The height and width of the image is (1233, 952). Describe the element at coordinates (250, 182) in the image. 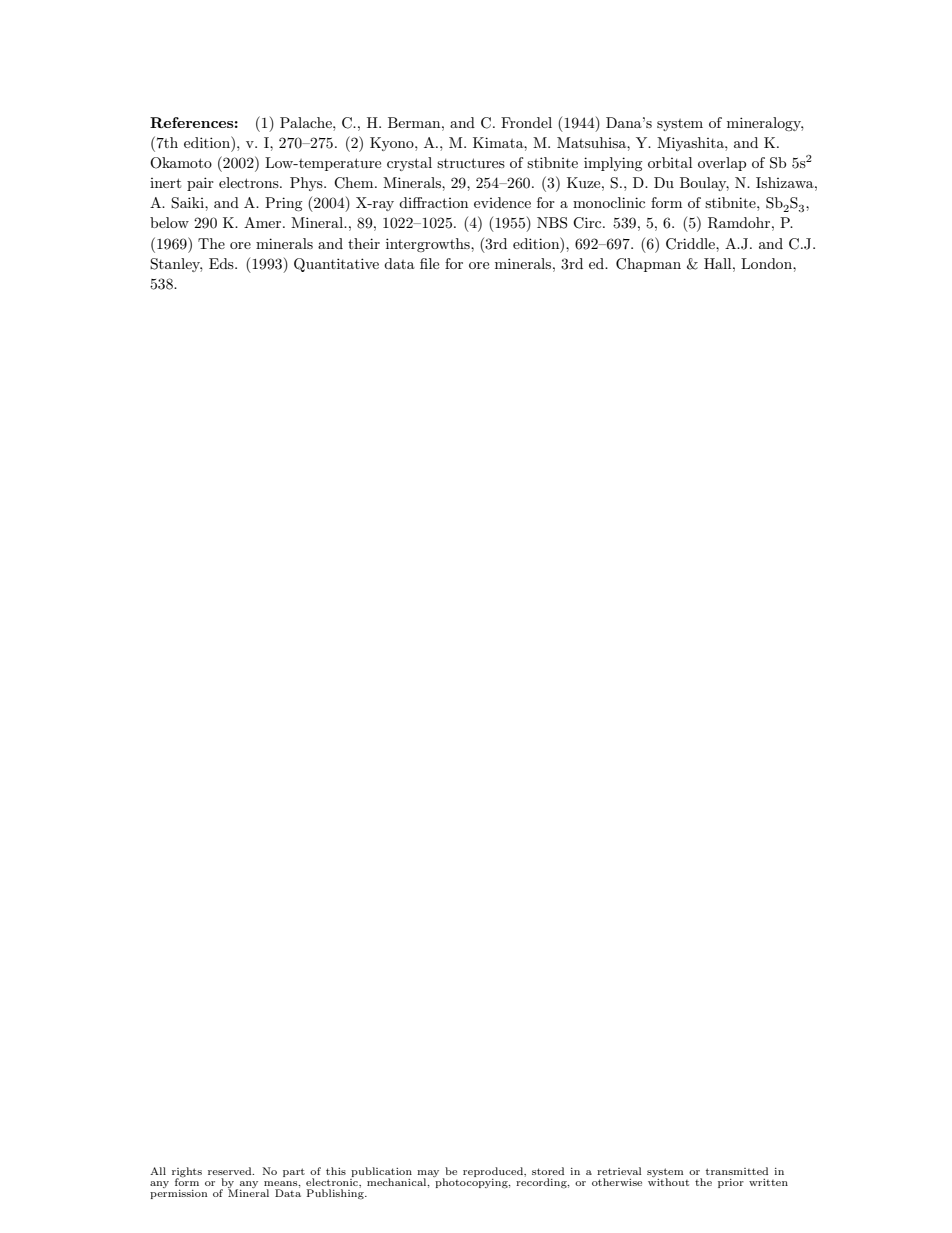

I see `electrons` at that location.
